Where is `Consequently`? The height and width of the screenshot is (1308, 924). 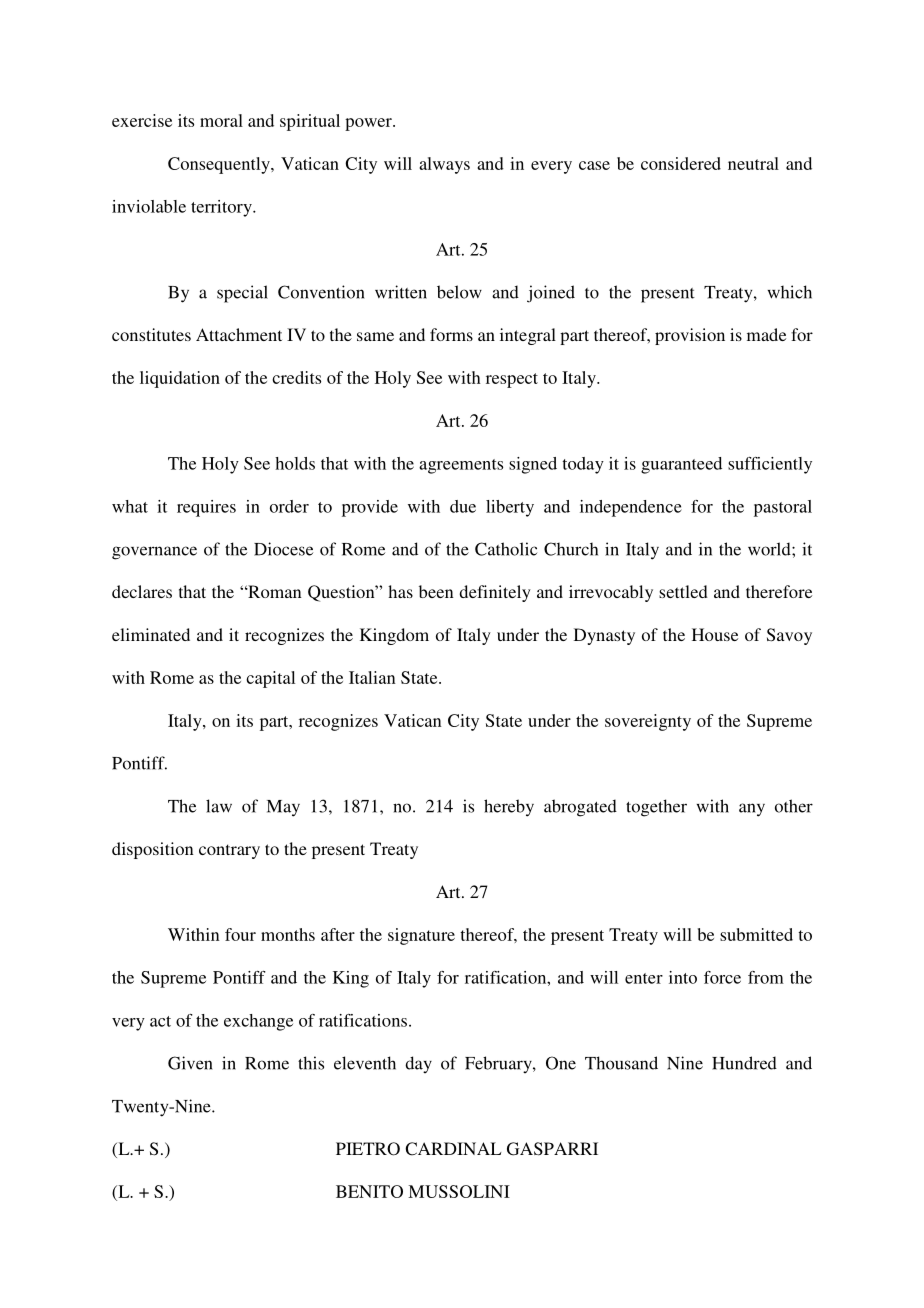 Consequently is located at coordinates (220, 165).
